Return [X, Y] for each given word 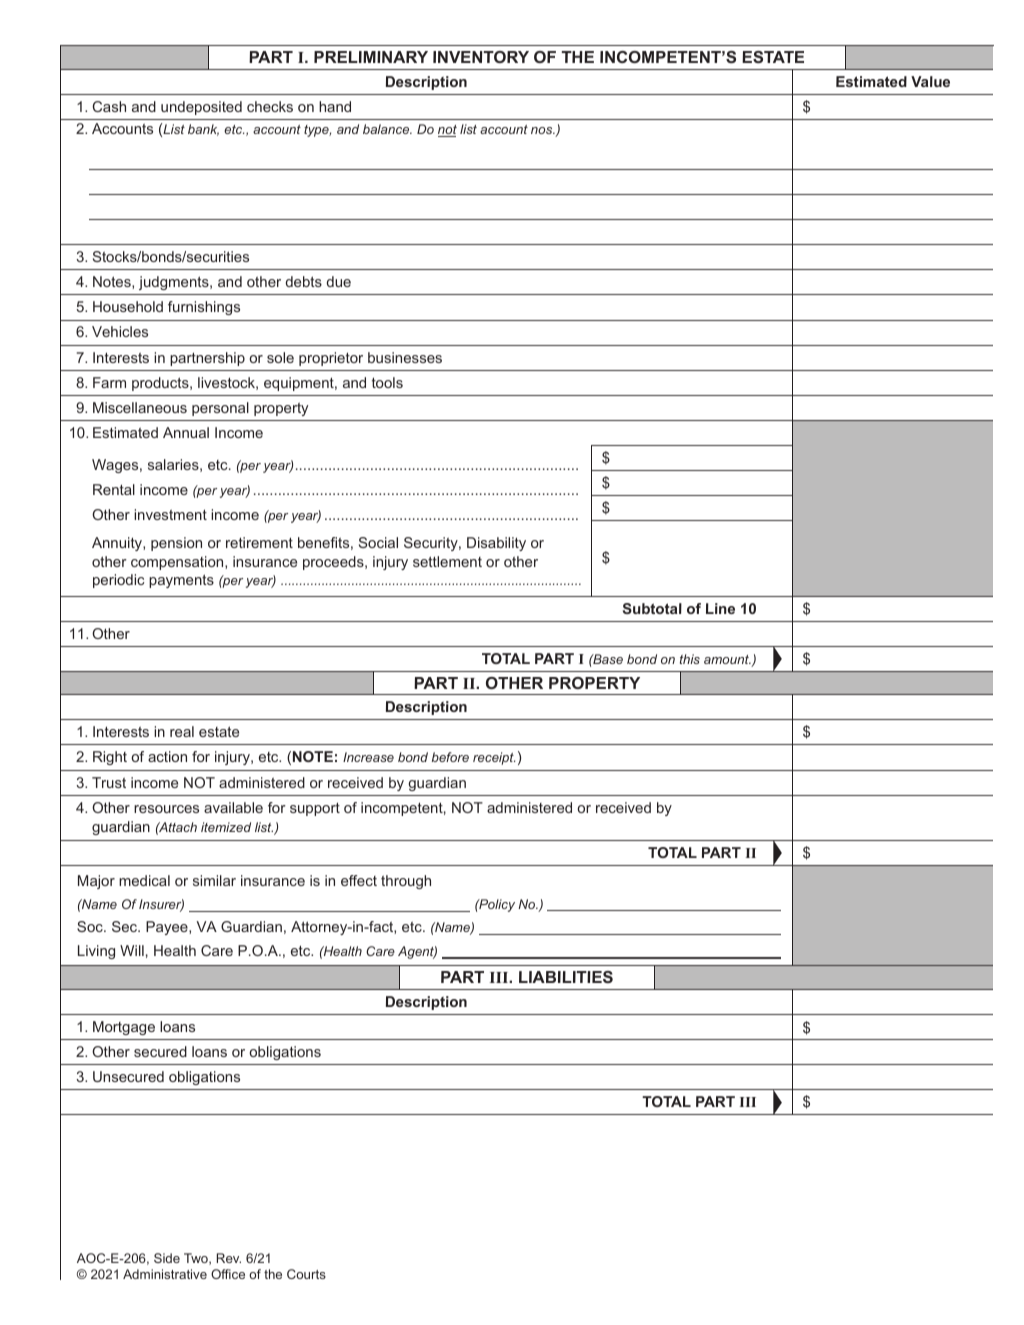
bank [203, 130]
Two [197, 1259]
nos [543, 130]
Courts [306, 1274]
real [182, 731]
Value [930, 81]
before [450, 757]
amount [727, 659]
